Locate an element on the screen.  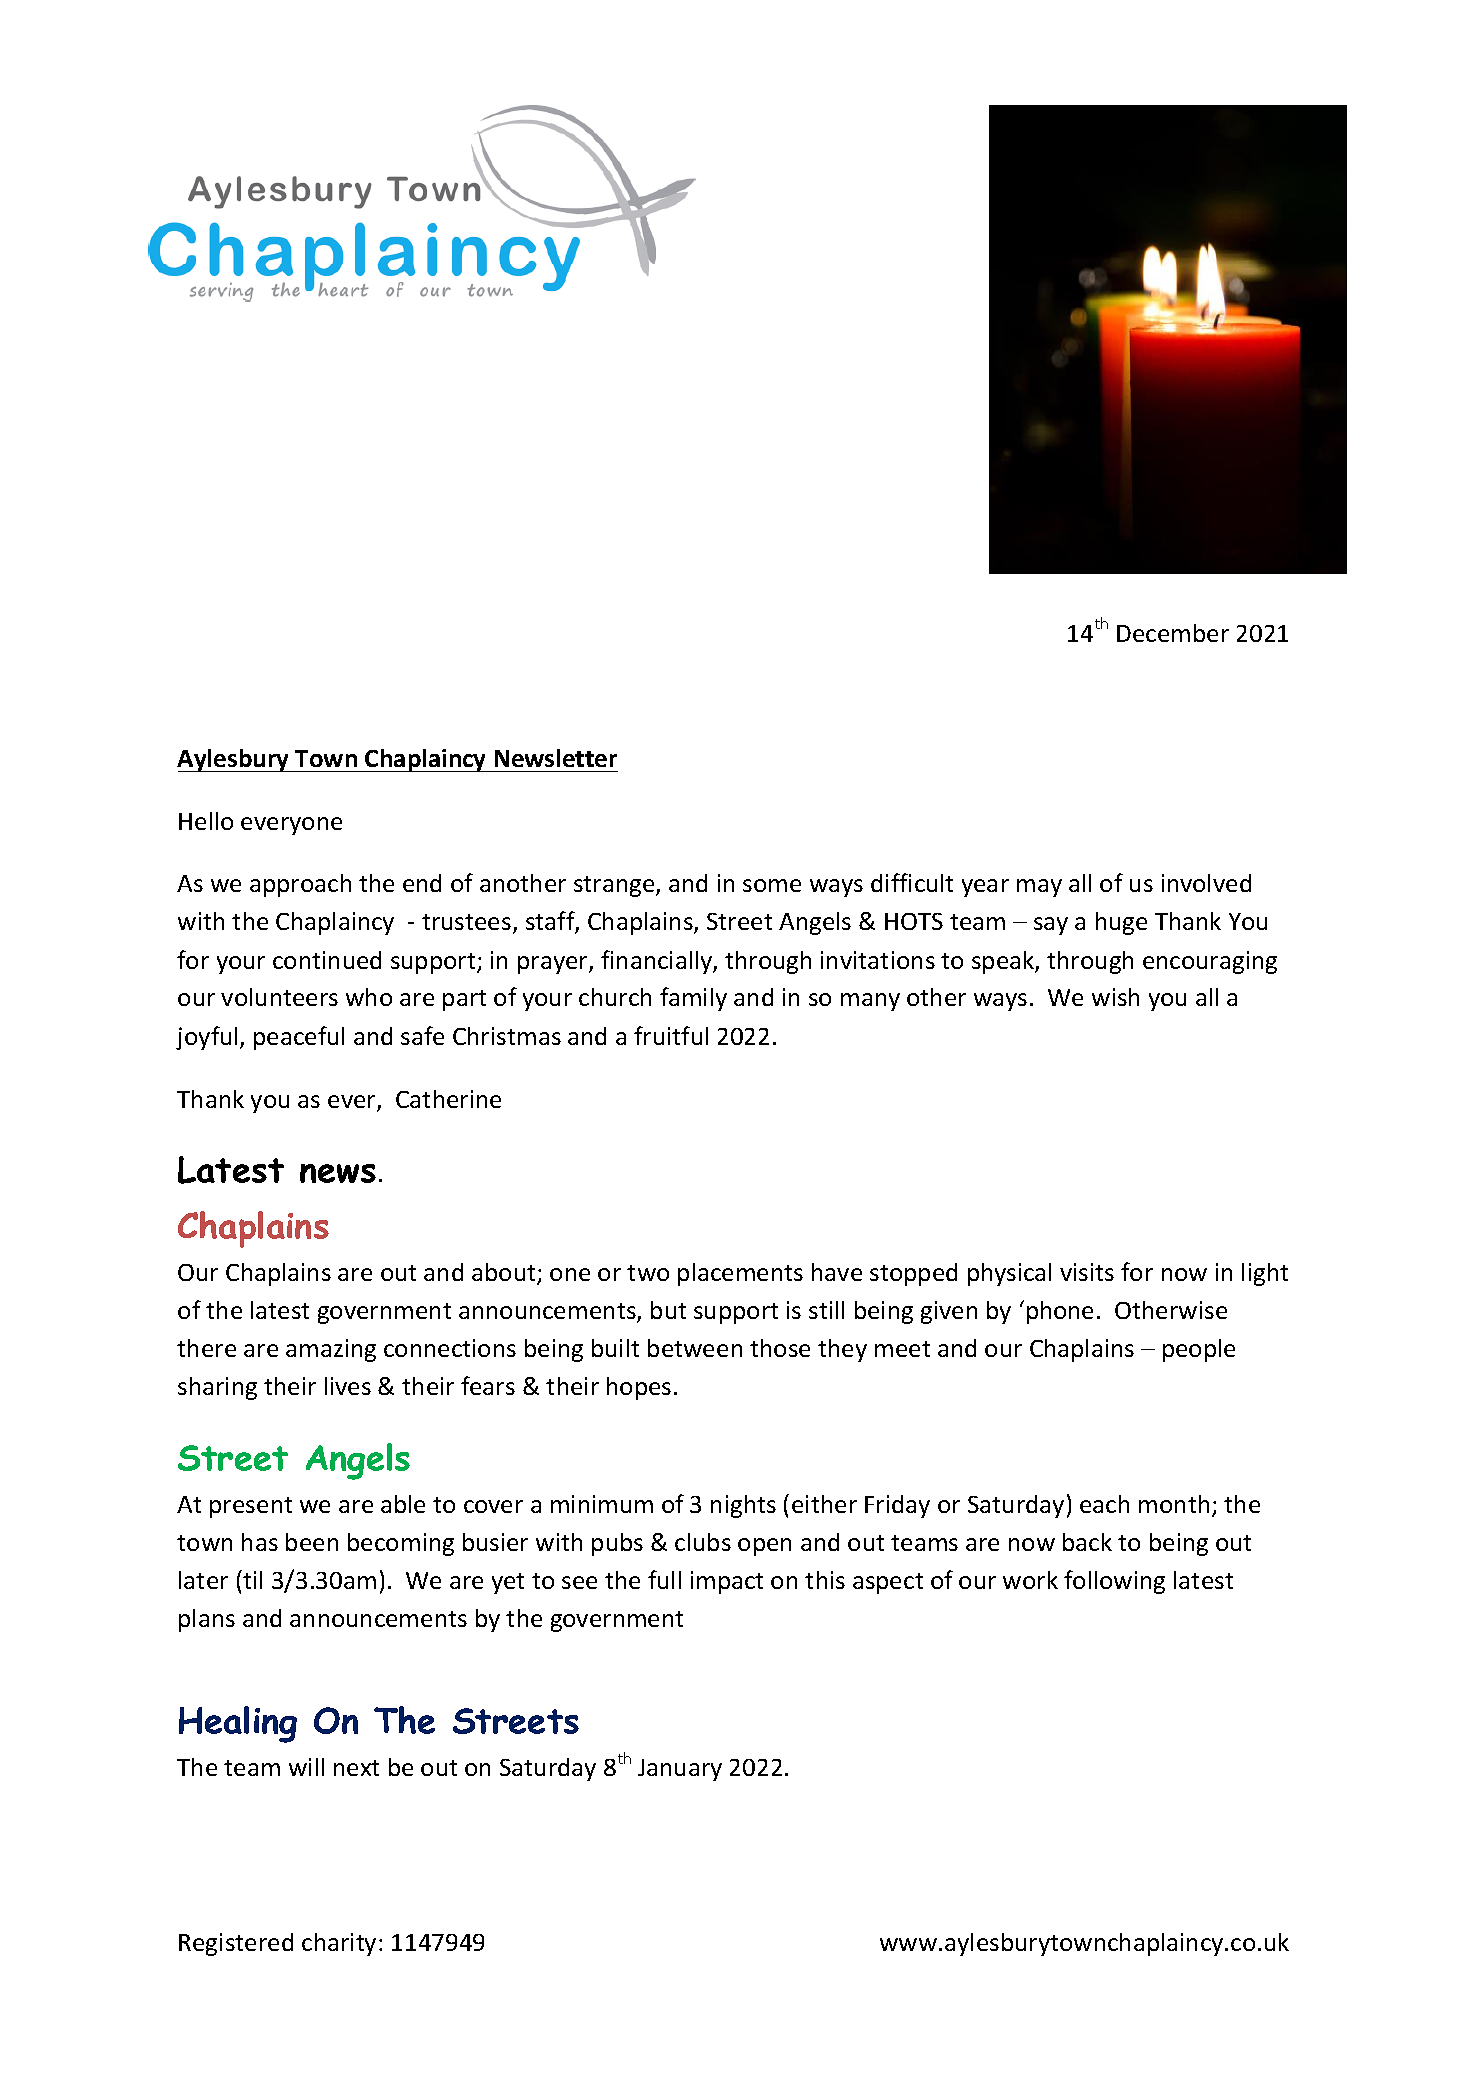
amazing is located at coordinates (331, 1350).
